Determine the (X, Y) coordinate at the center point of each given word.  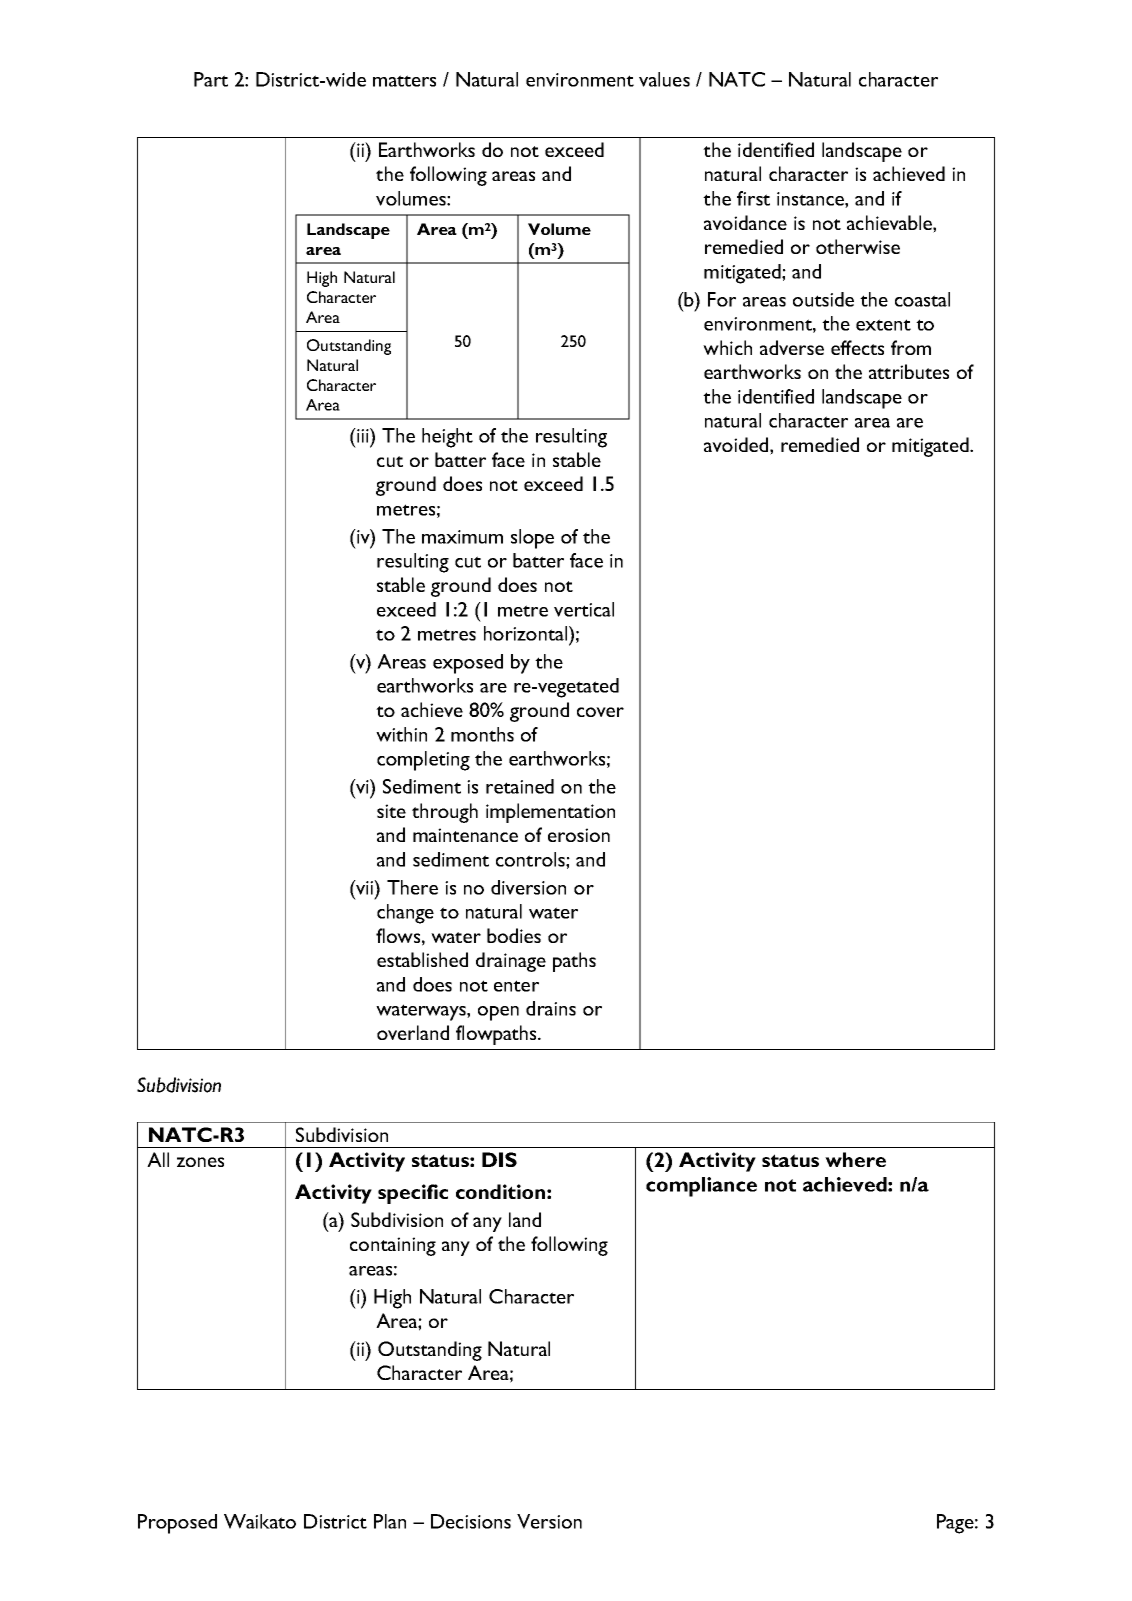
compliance (701, 1187)
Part (211, 79)
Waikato (260, 1521)
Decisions (471, 1521)
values (664, 79)
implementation (550, 813)
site (391, 811)
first (753, 198)
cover (600, 712)
